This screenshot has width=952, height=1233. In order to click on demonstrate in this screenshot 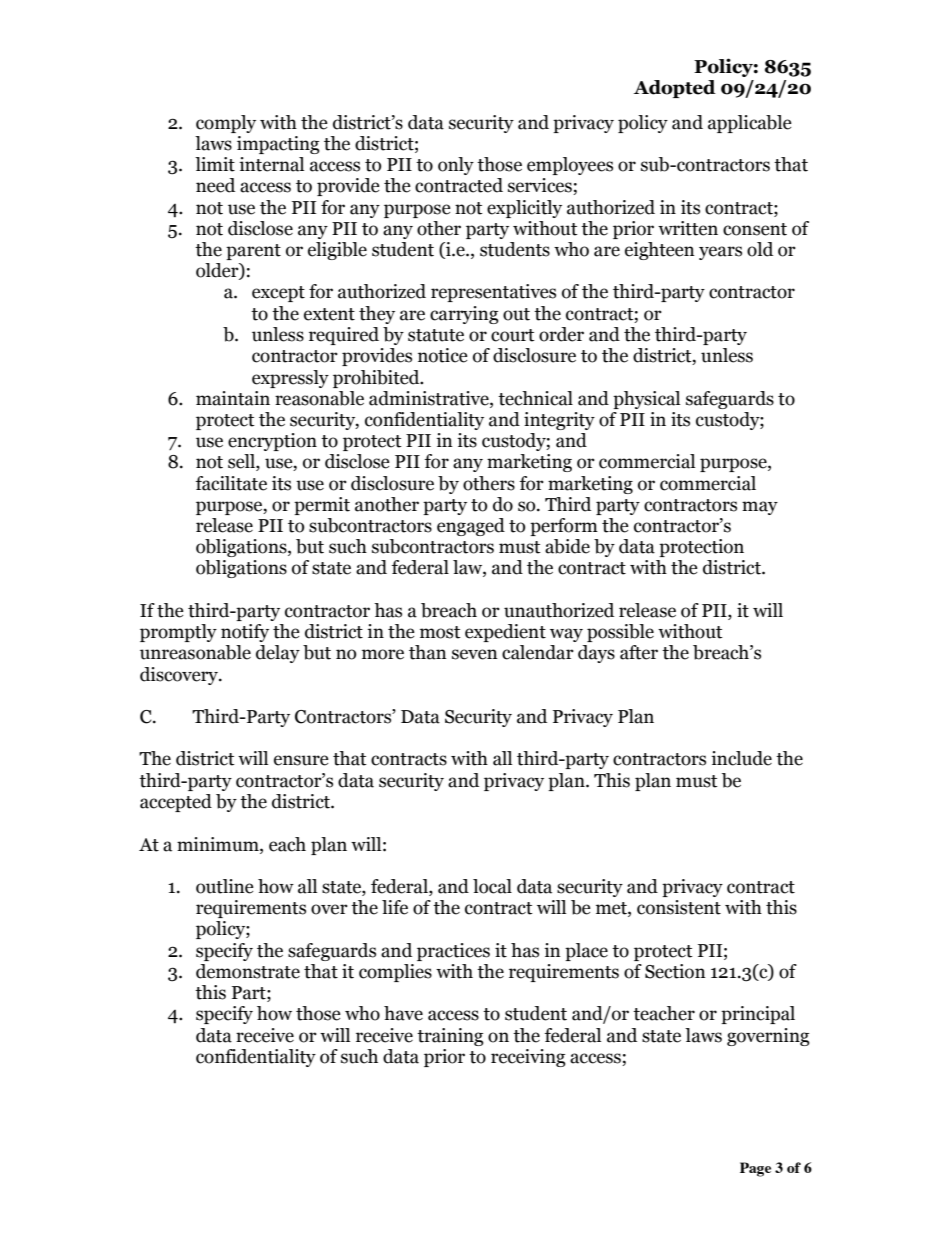, I will do `click(248, 971)`.
